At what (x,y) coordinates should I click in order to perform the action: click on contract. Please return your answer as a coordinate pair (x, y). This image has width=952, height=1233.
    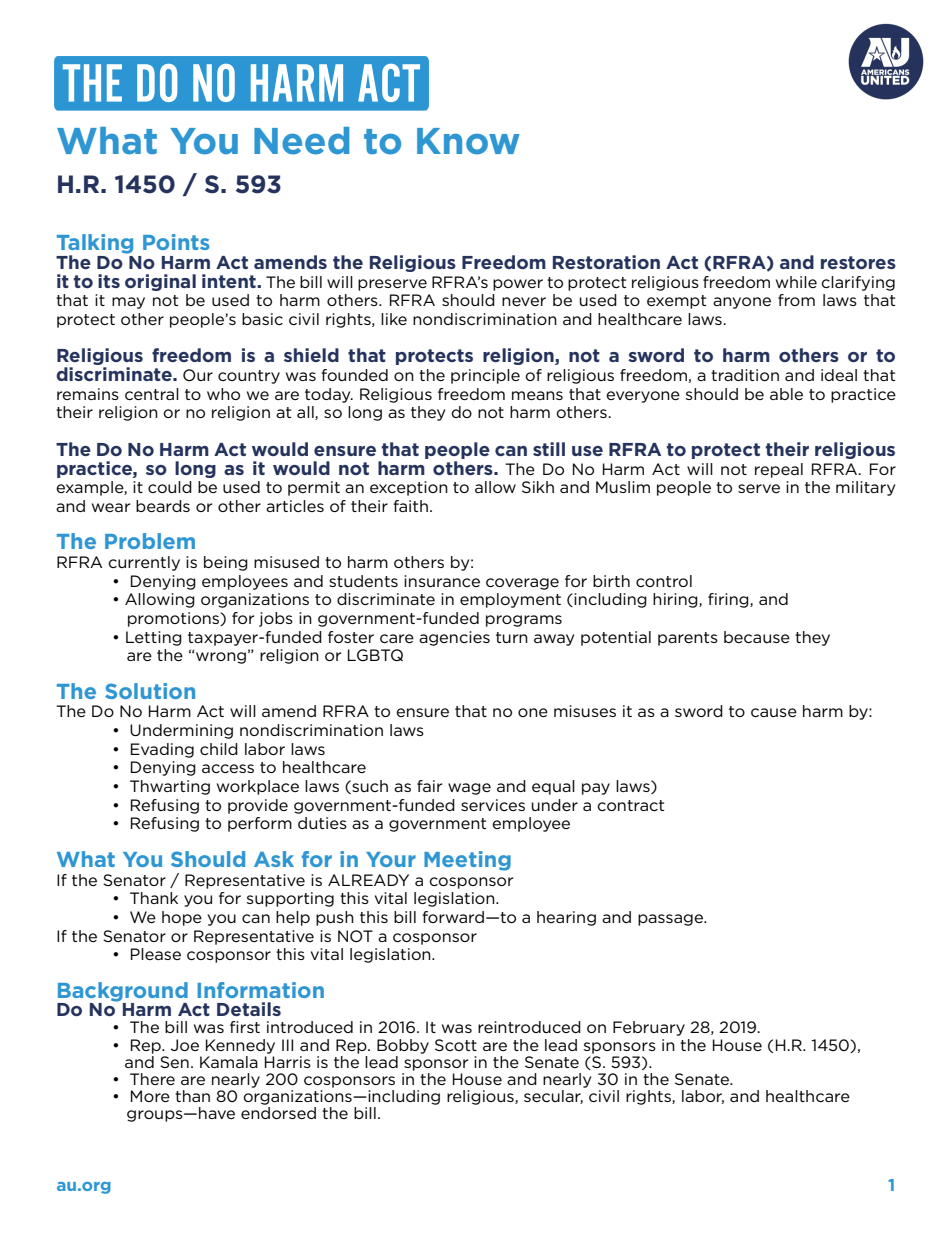
    Looking at the image, I should click on (630, 805).
